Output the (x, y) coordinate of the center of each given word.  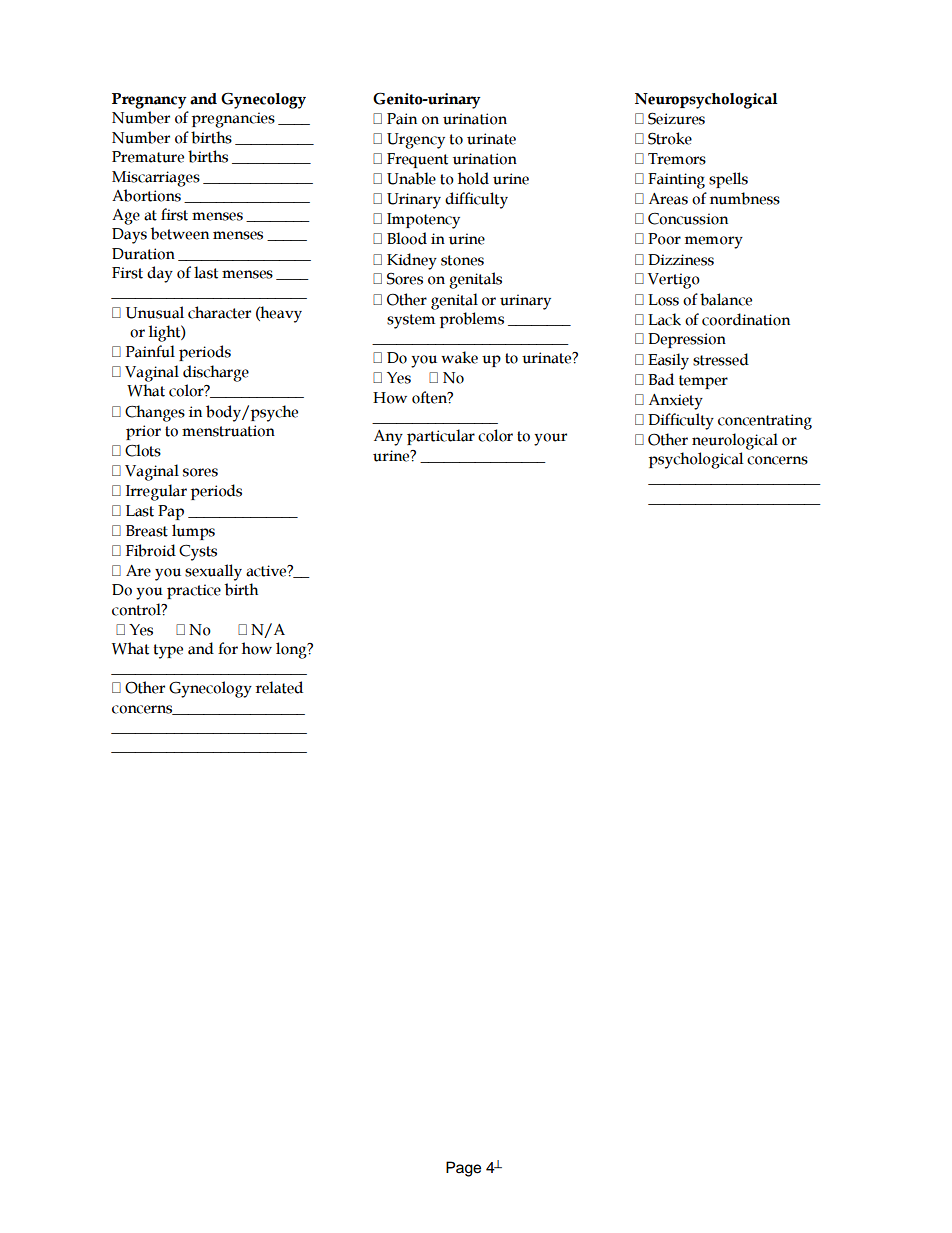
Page (463, 1169)
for (228, 648)
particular (441, 437)
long (292, 650)
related (279, 687)
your (550, 439)
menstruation (228, 431)
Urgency (416, 141)
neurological (735, 441)
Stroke (670, 138)
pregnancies (233, 120)
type (168, 651)
